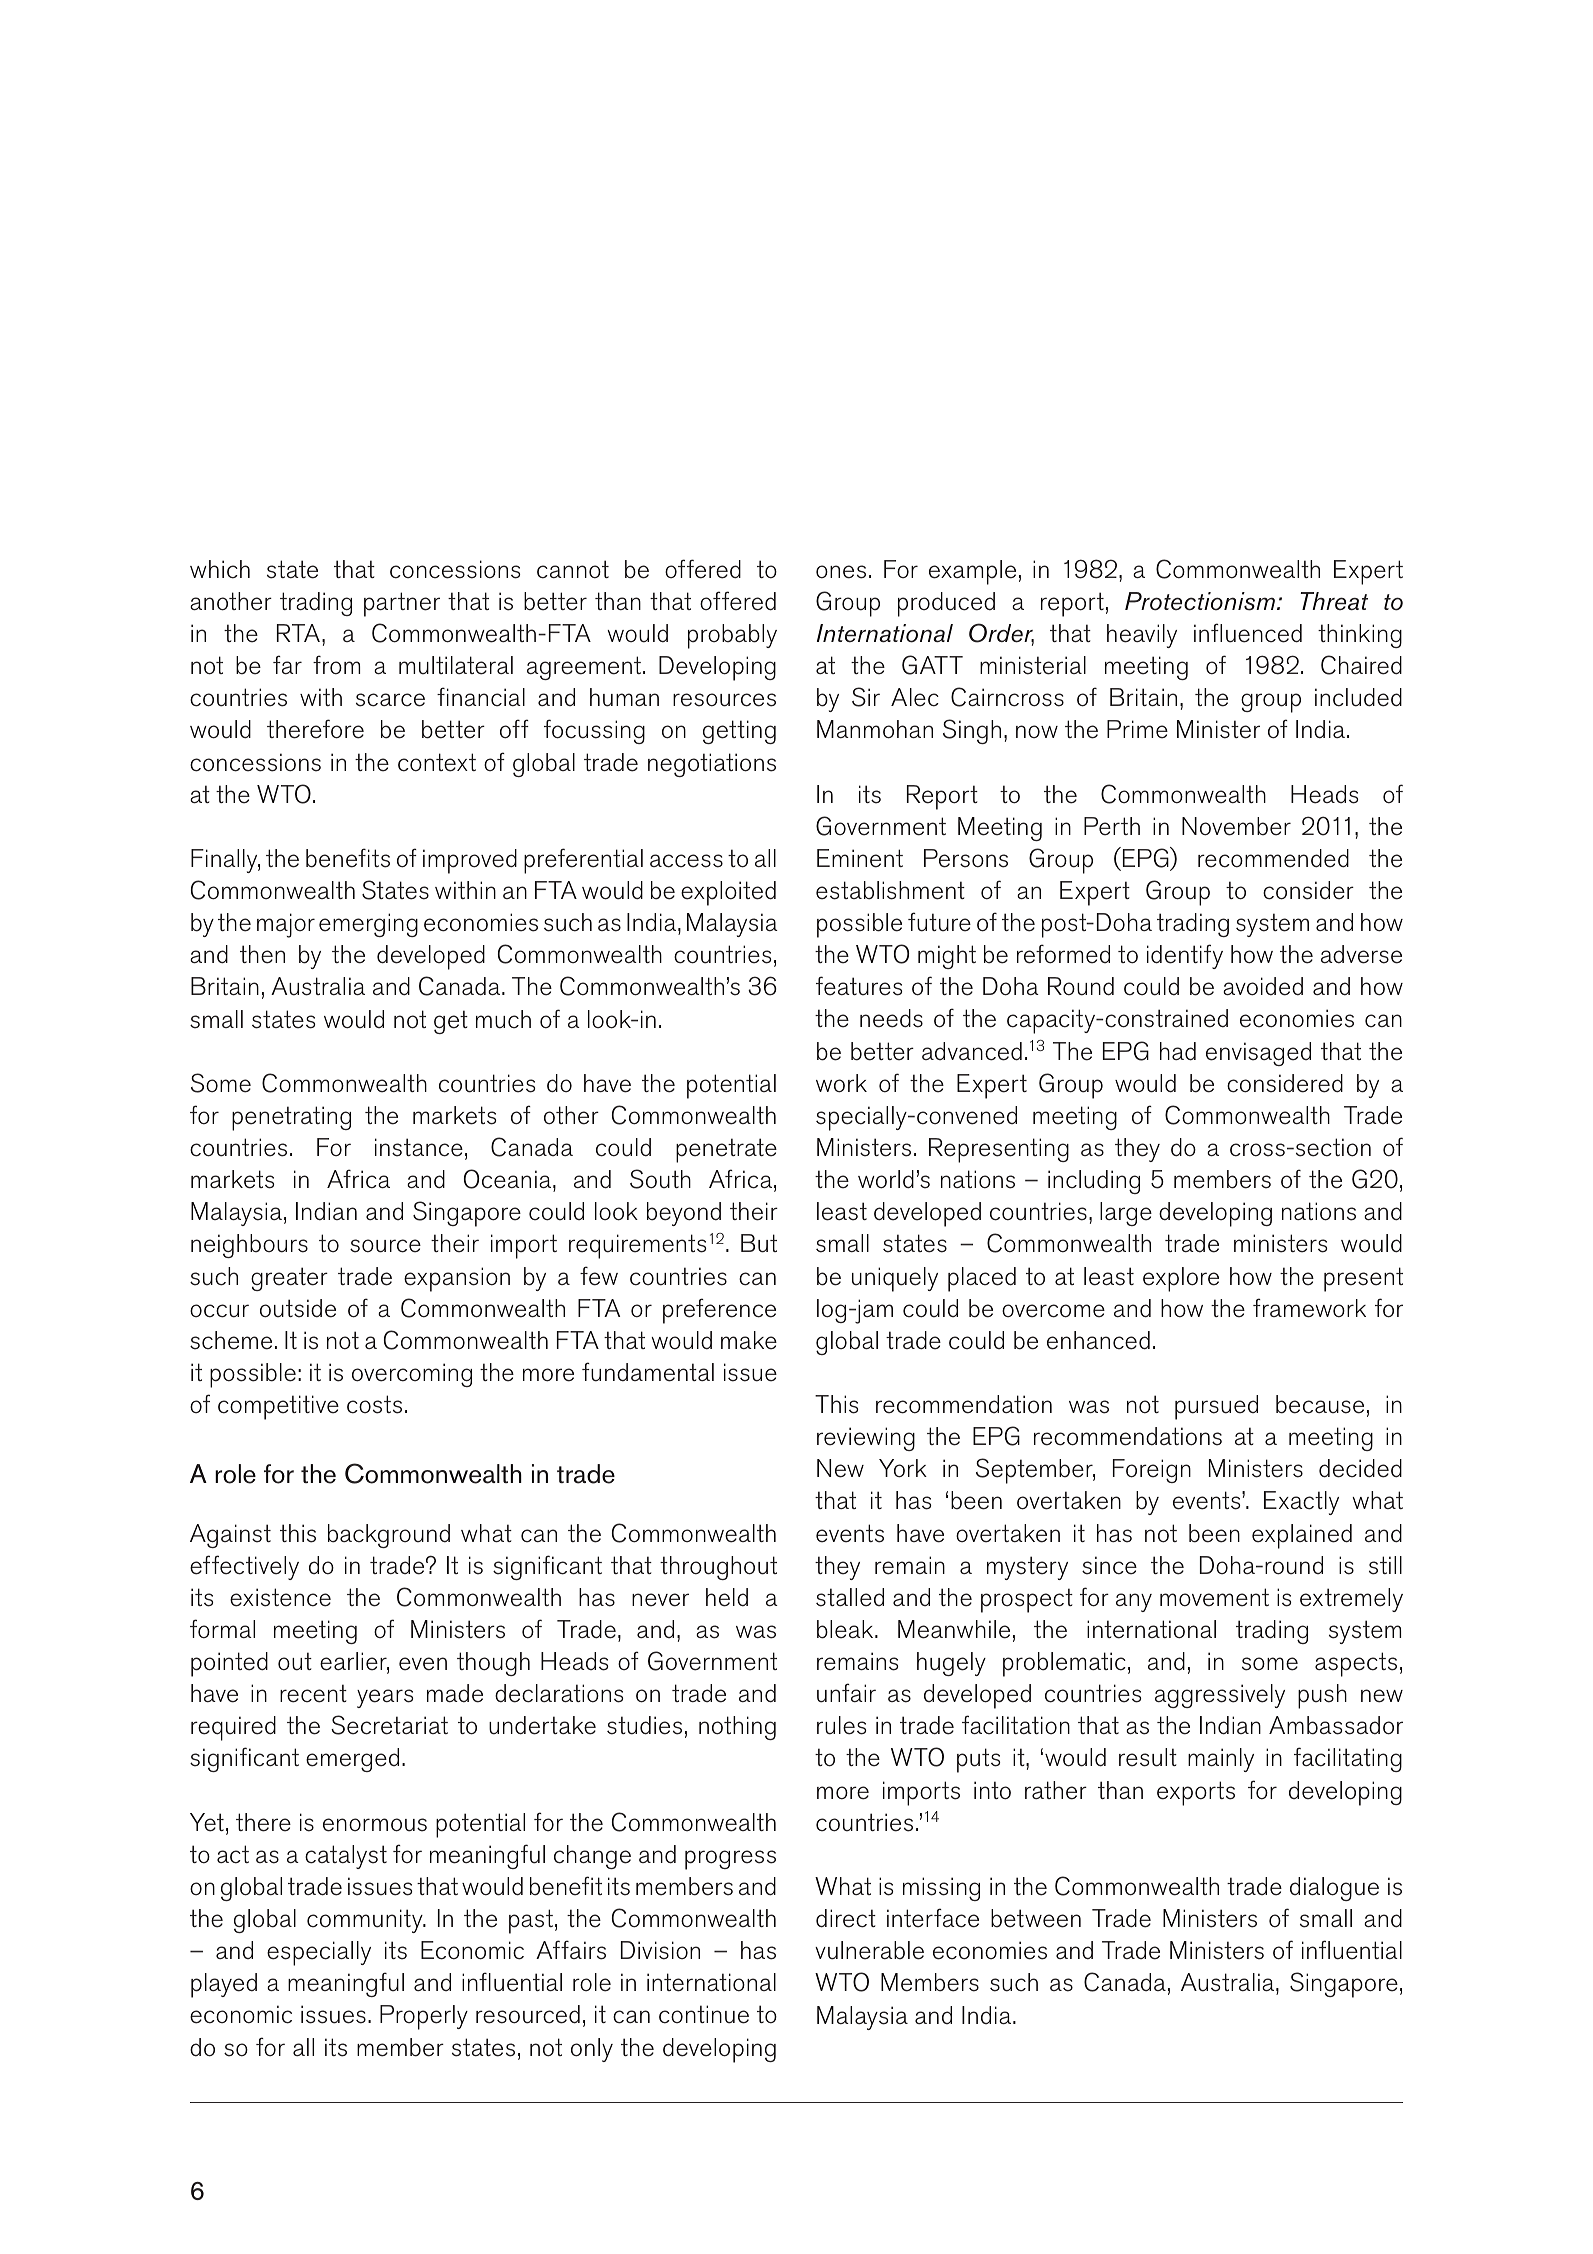 This screenshot has width=1593, height=2254. Describe the element at coordinates (859, 986) in the screenshot. I see `features` at that location.
